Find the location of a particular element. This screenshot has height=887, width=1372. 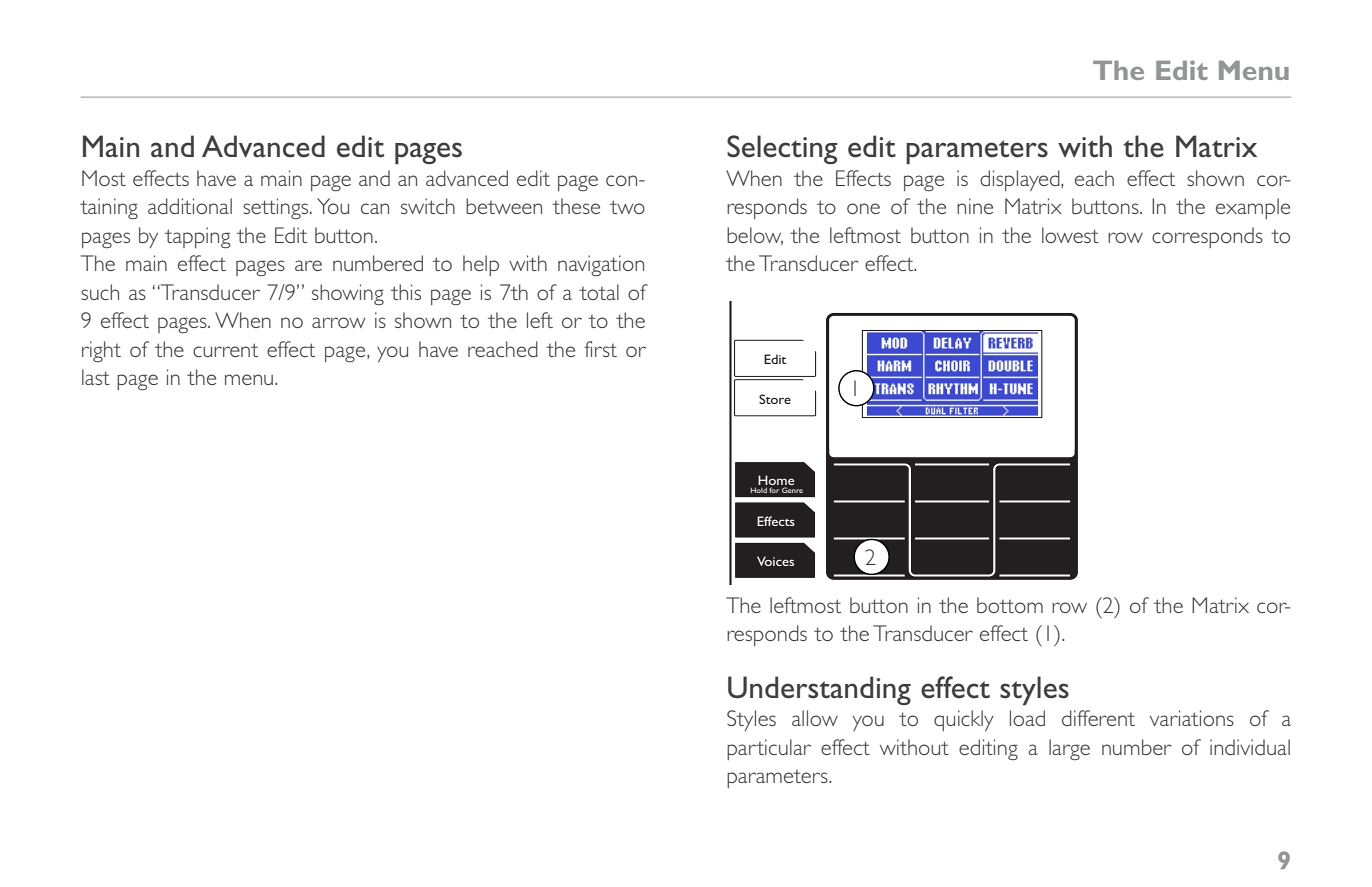

Home is located at coordinates (776, 481).
